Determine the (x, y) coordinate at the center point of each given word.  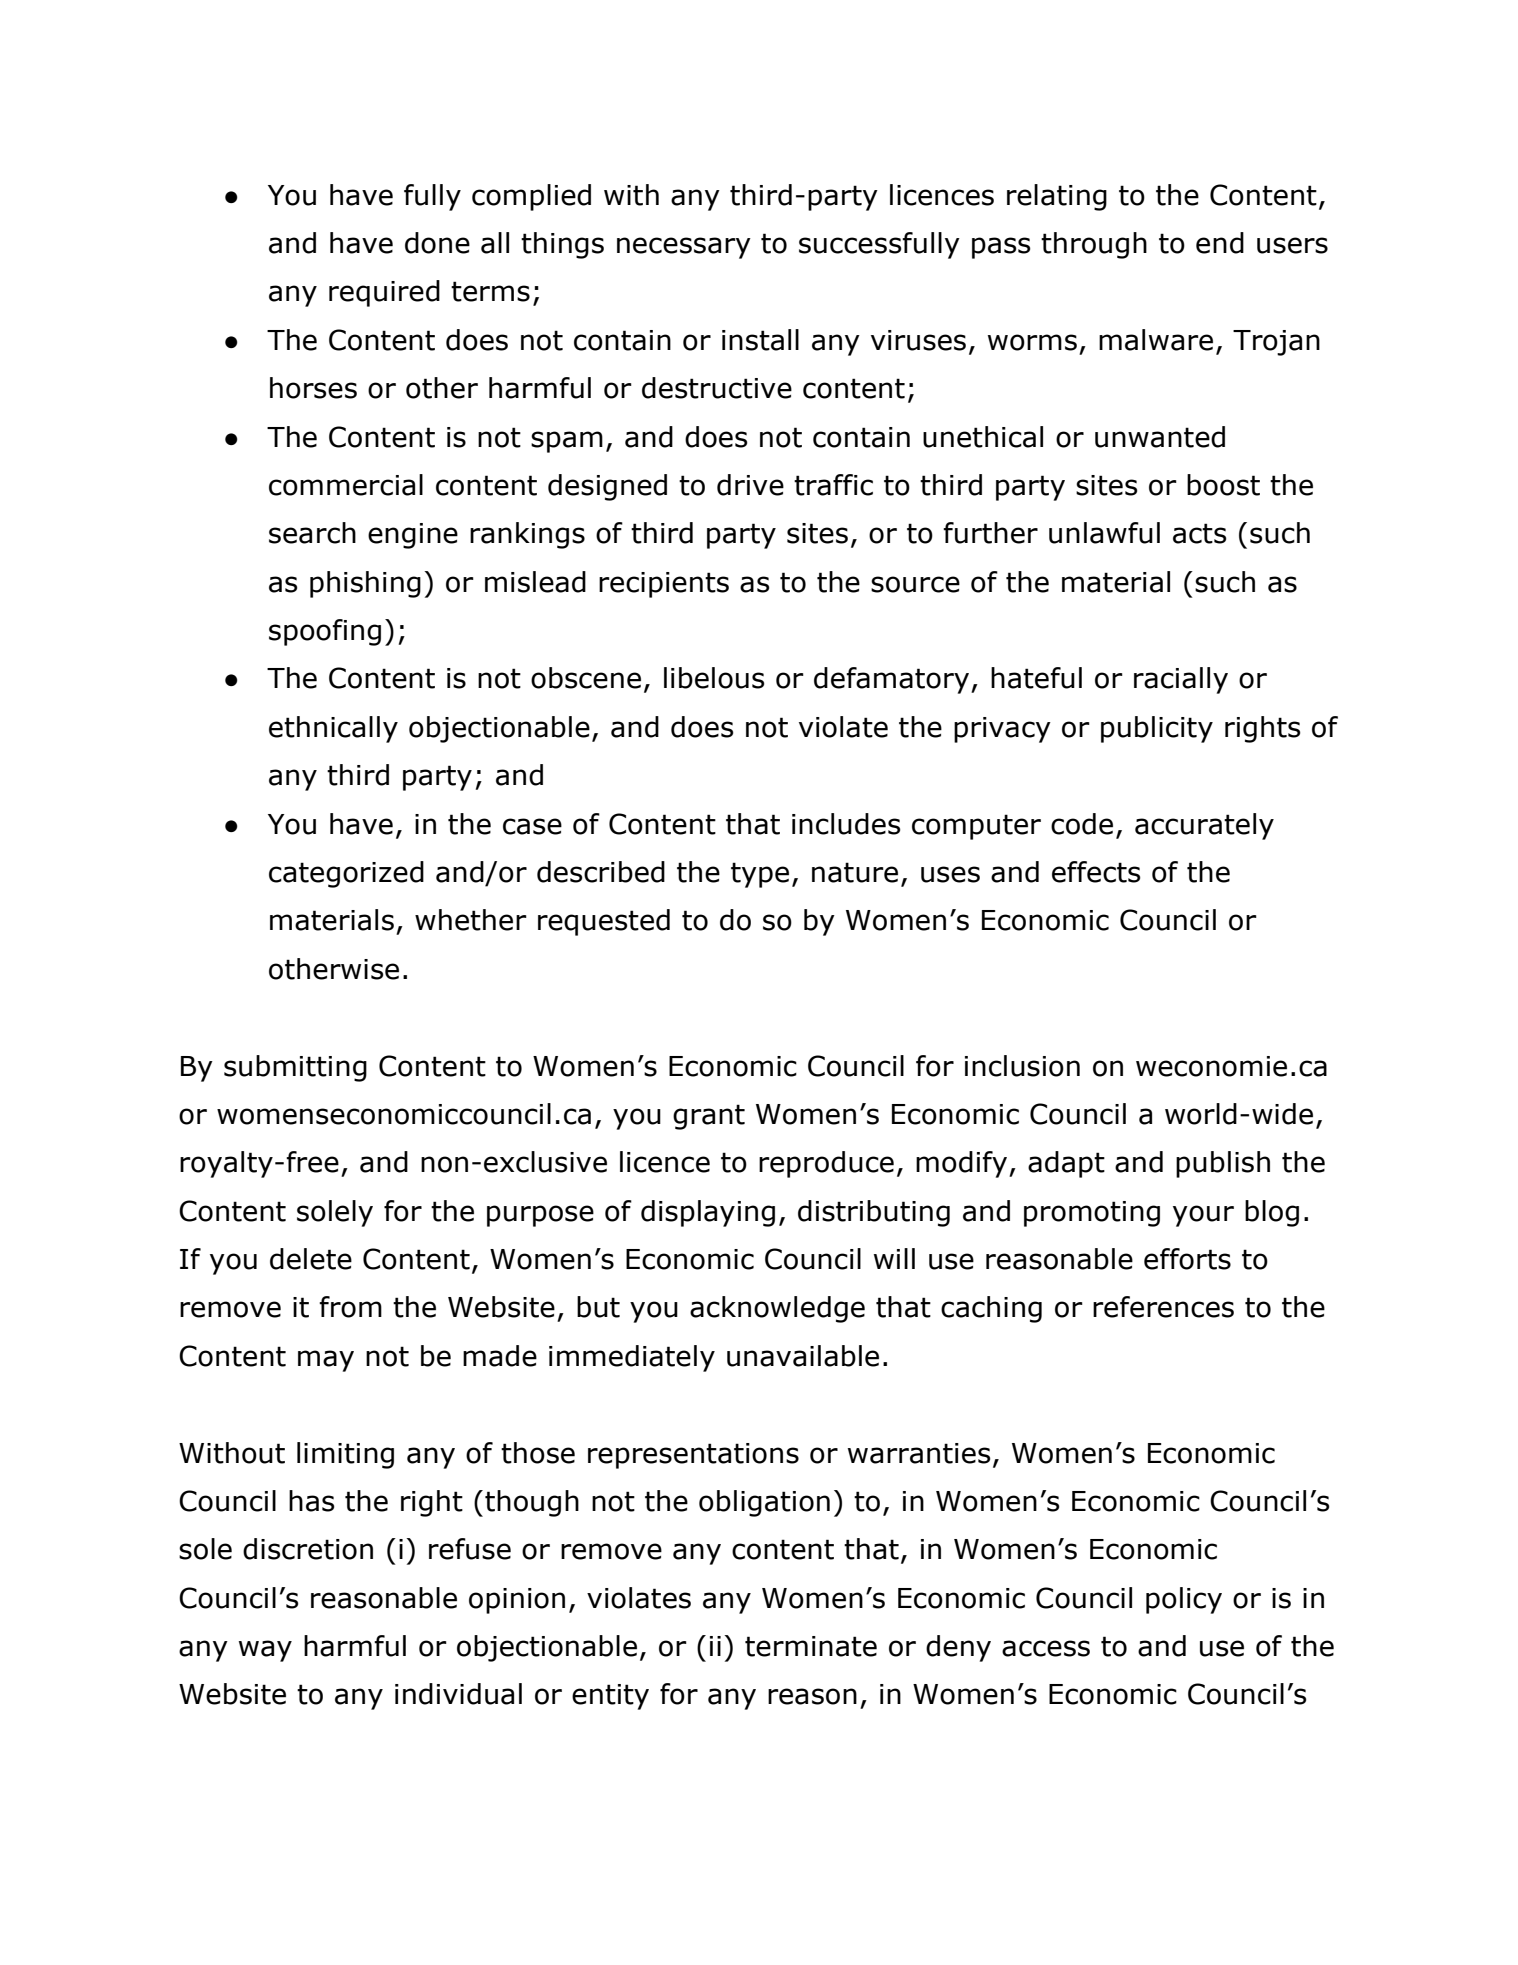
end (1220, 243)
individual (458, 1694)
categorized (346, 874)
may (326, 1361)
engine (413, 536)
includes (846, 824)
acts (1200, 533)
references (1163, 1307)
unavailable (803, 1356)
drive (750, 485)
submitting (295, 1068)
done (437, 243)
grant (709, 1117)
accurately (1204, 826)
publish (1223, 1164)
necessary (684, 248)
